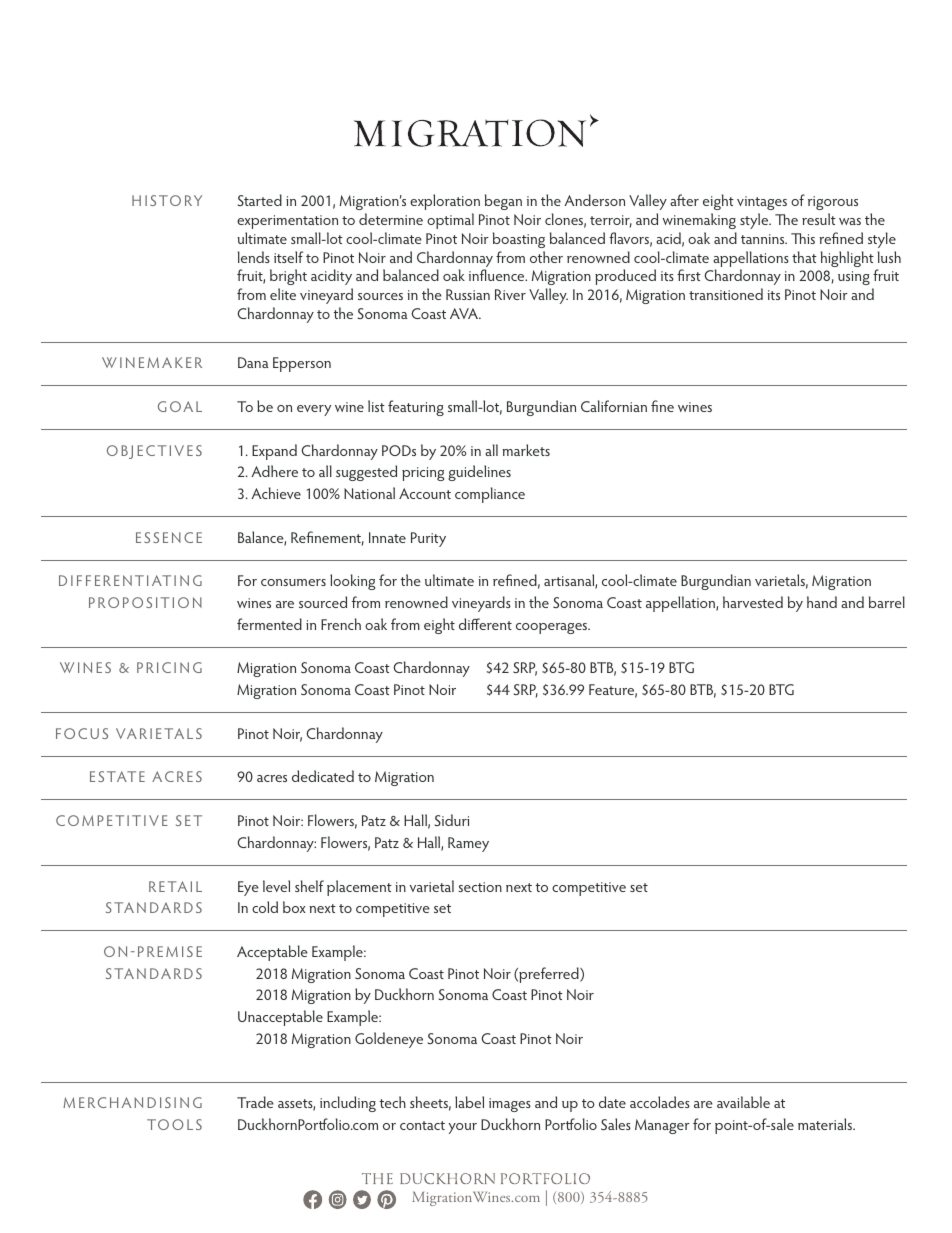 Image resolution: width=952 pixels, height=1233 pixels. Describe the element at coordinates (485, 624) in the screenshot. I see `different` at that location.
